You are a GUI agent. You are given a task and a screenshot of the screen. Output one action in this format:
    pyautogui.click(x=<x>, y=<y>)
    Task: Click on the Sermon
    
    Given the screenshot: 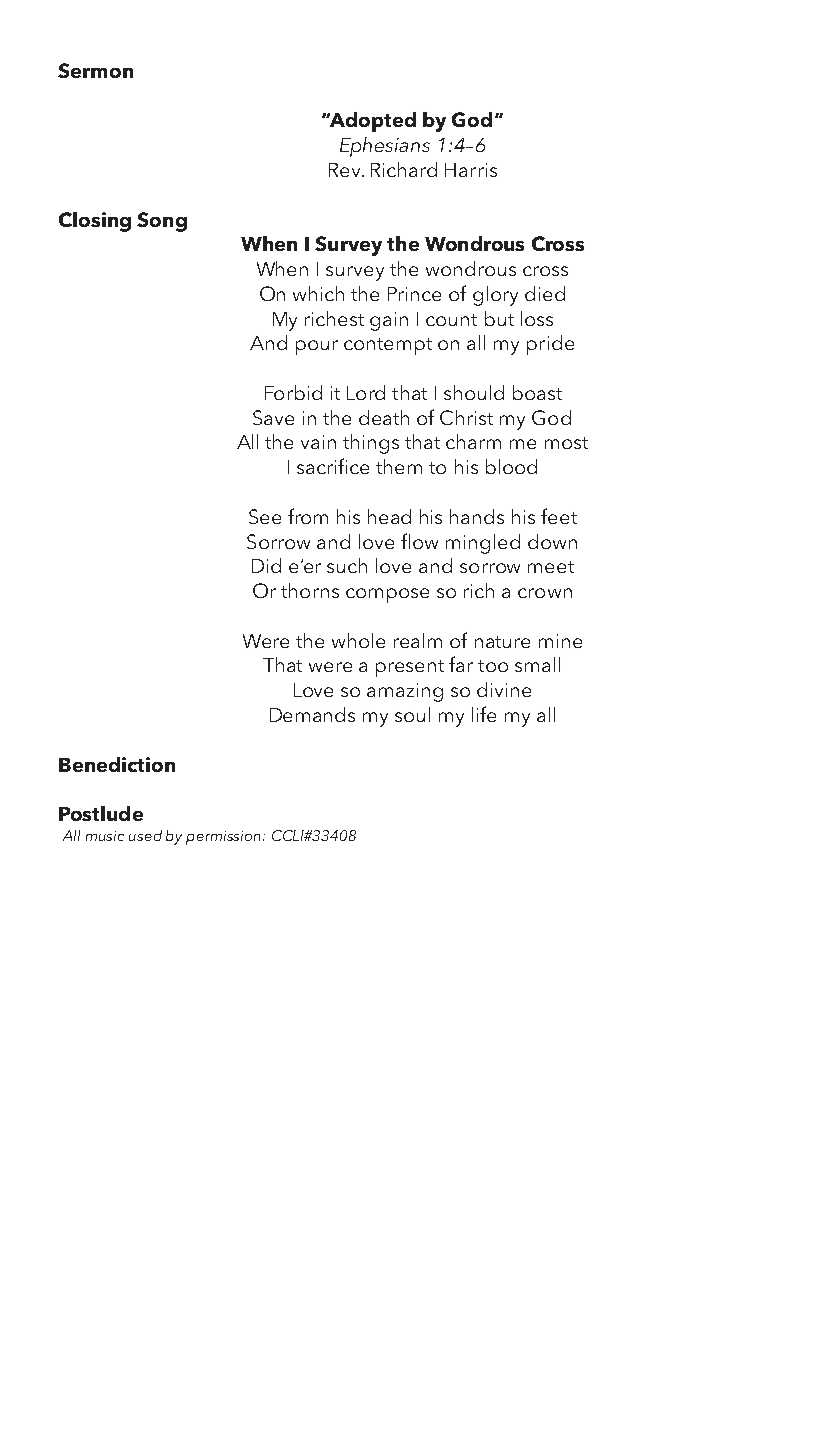 What is the action you would take?
    pyautogui.click(x=95, y=70)
